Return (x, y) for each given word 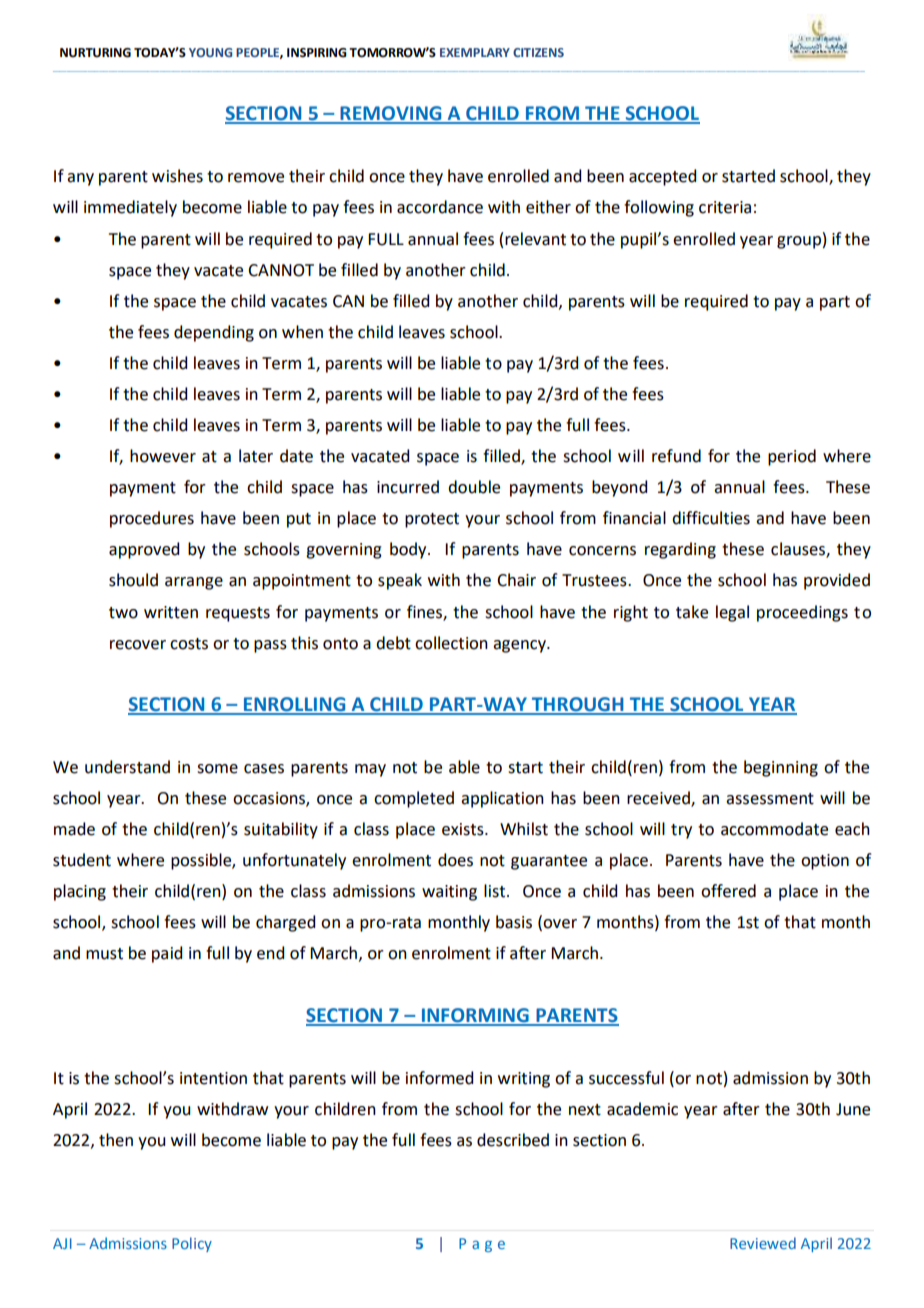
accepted (662, 177)
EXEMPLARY (475, 52)
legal (732, 613)
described (513, 1140)
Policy (192, 1244)
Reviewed (763, 1243)
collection (451, 643)
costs (189, 644)
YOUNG (210, 52)
